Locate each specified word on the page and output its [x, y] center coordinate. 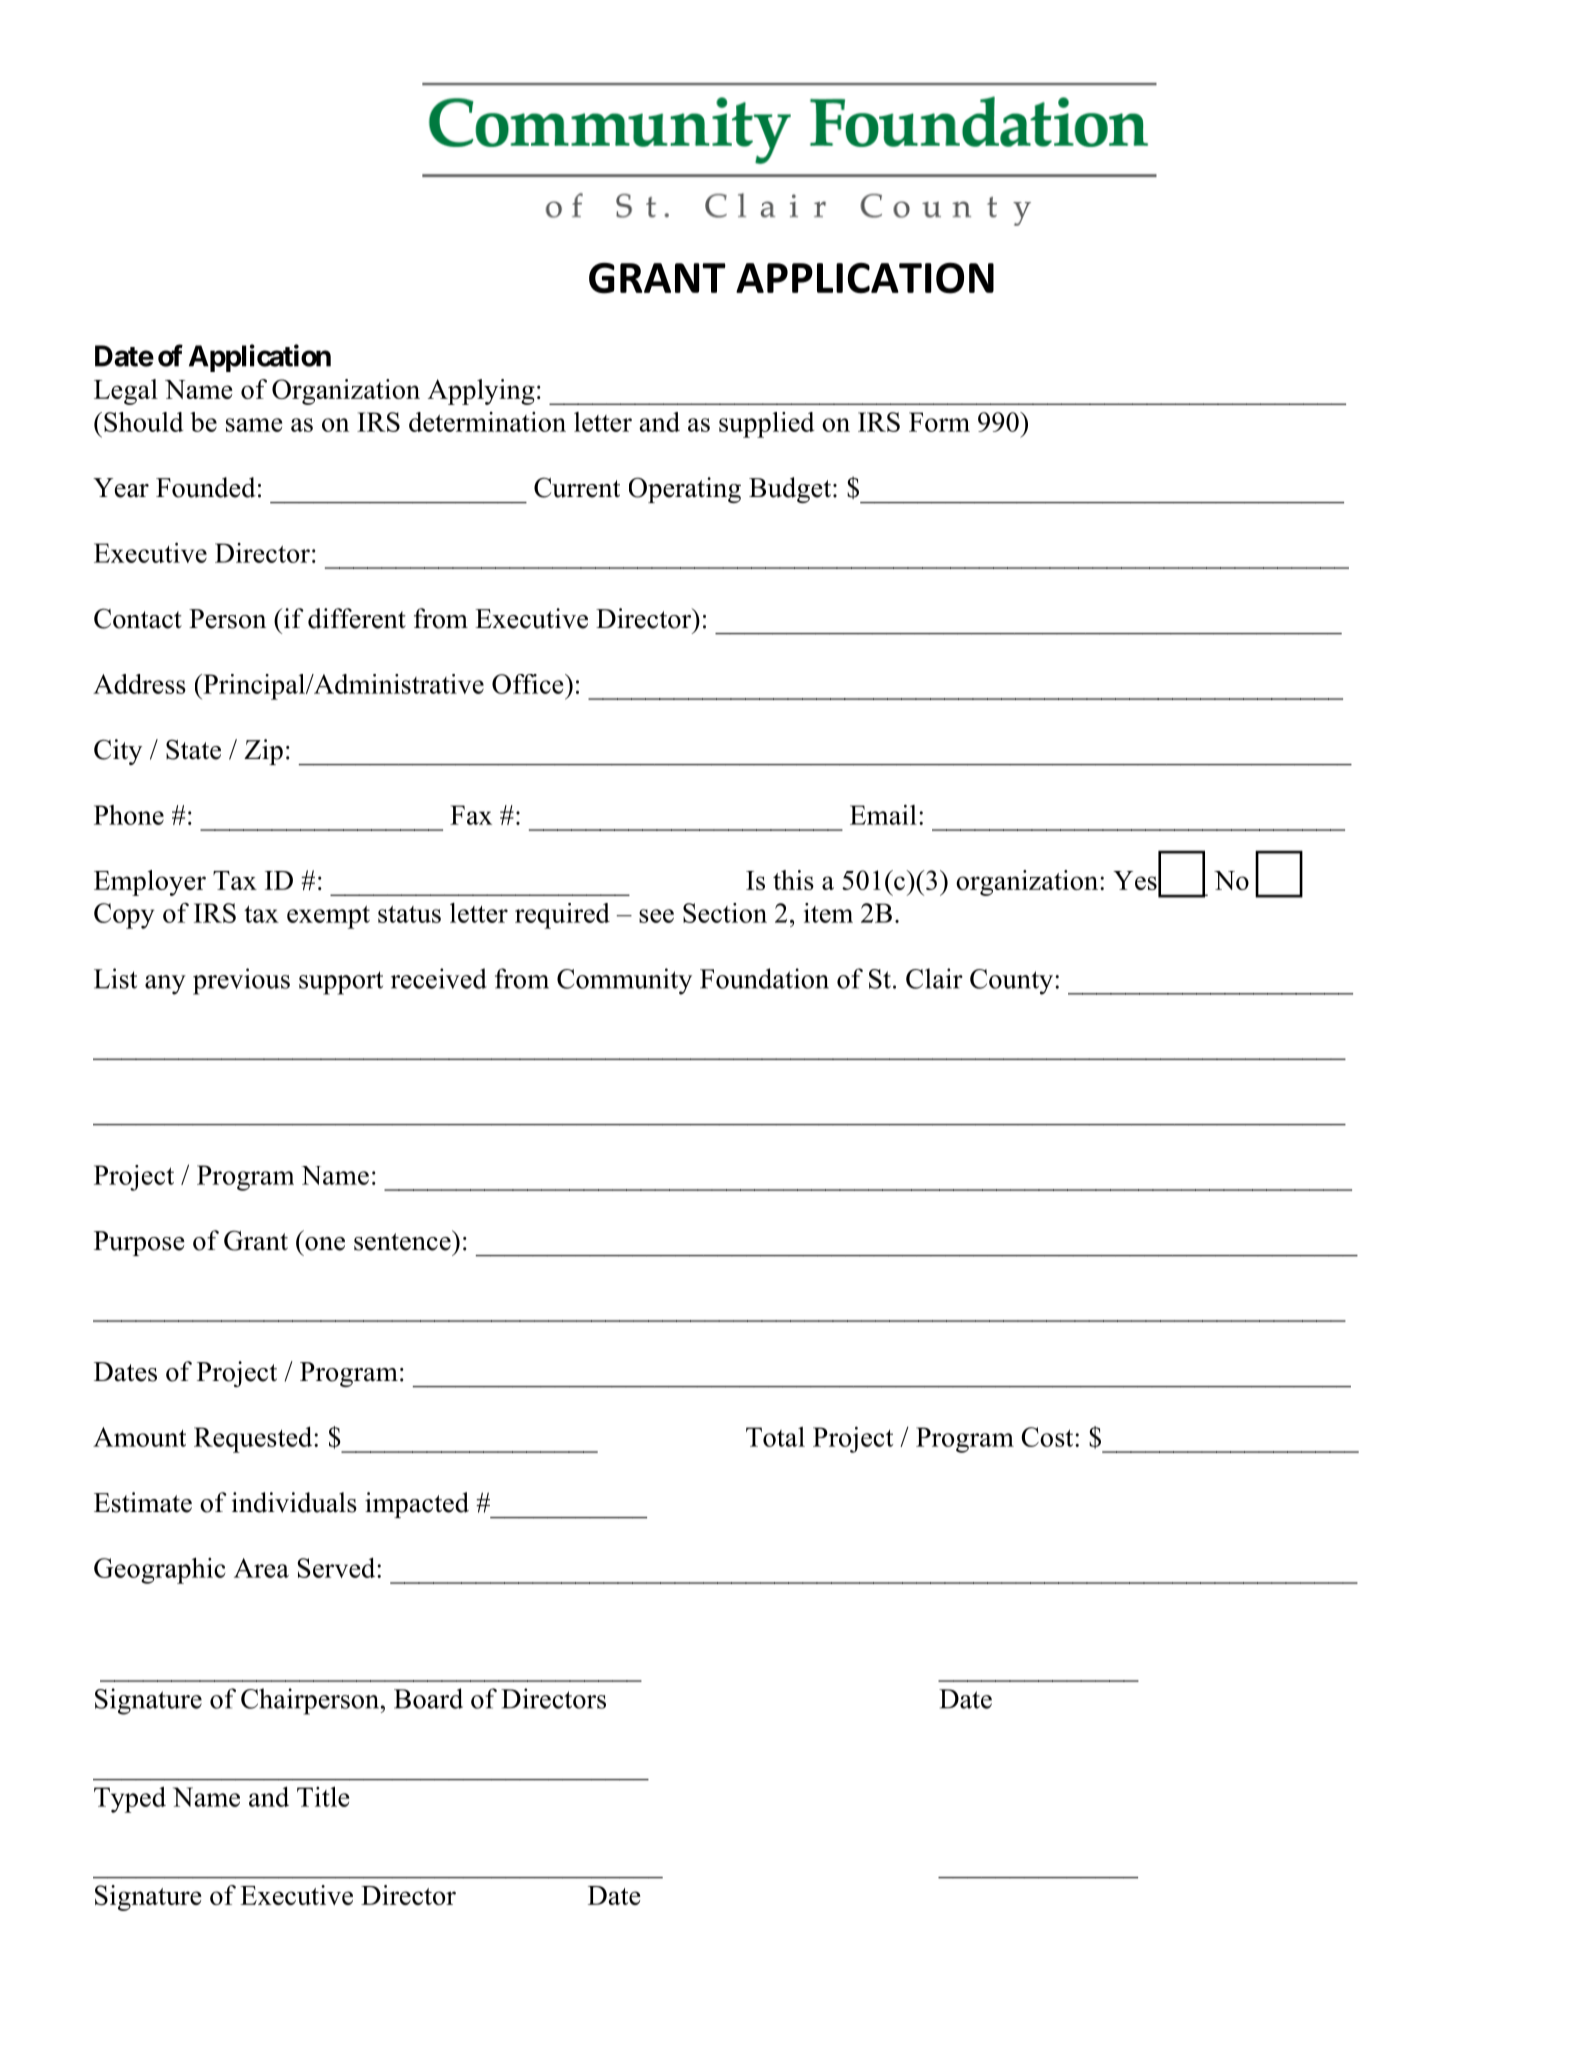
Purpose [139, 1243]
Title [323, 1796]
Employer [150, 883]
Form [939, 422]
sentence [403, 1240]
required [562, 916]
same [254, 425]
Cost [1048, 1437]
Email [883, 815]
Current [577, 487]
